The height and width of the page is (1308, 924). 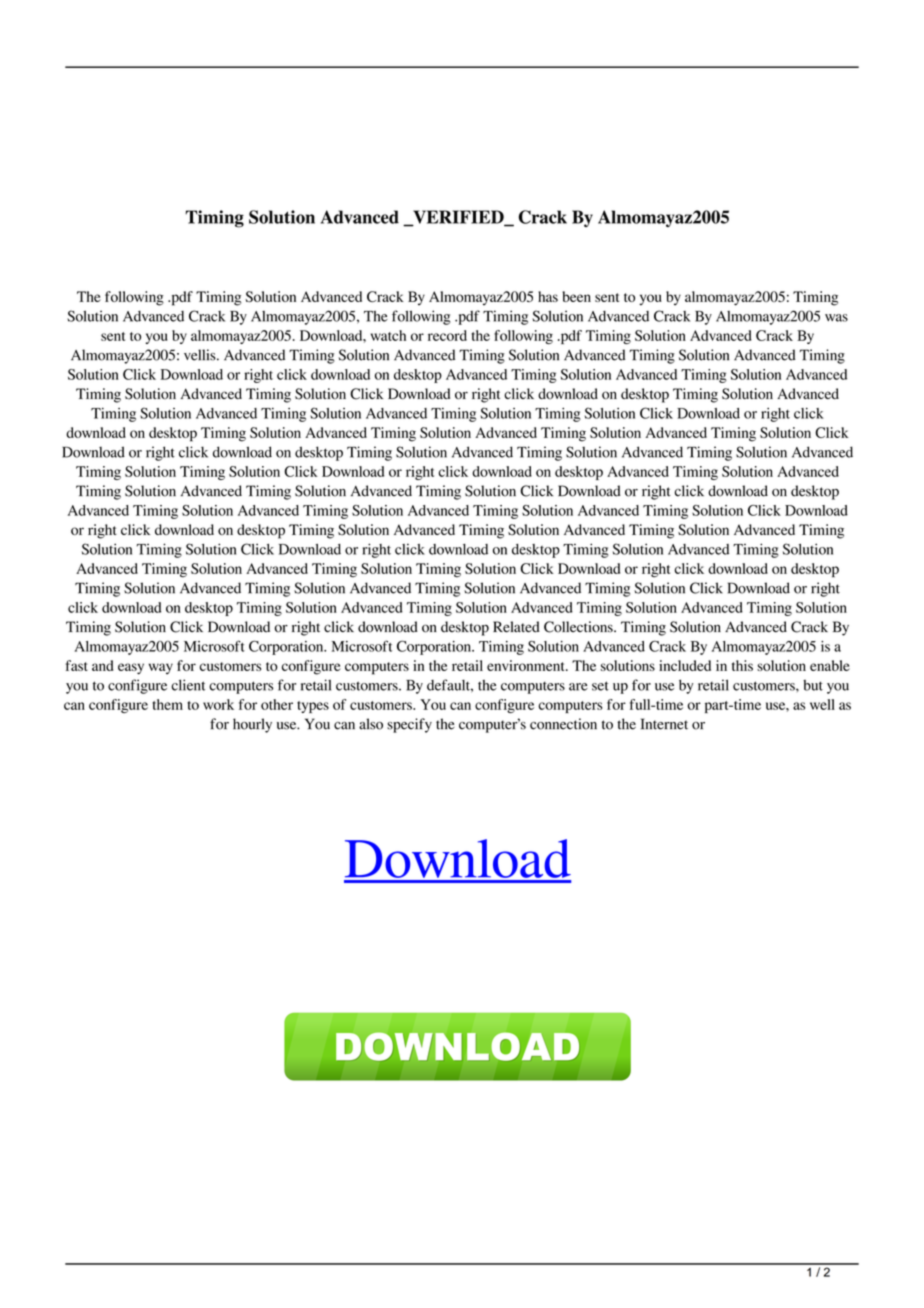 I want to click on and, so click(x=103, y=665).
